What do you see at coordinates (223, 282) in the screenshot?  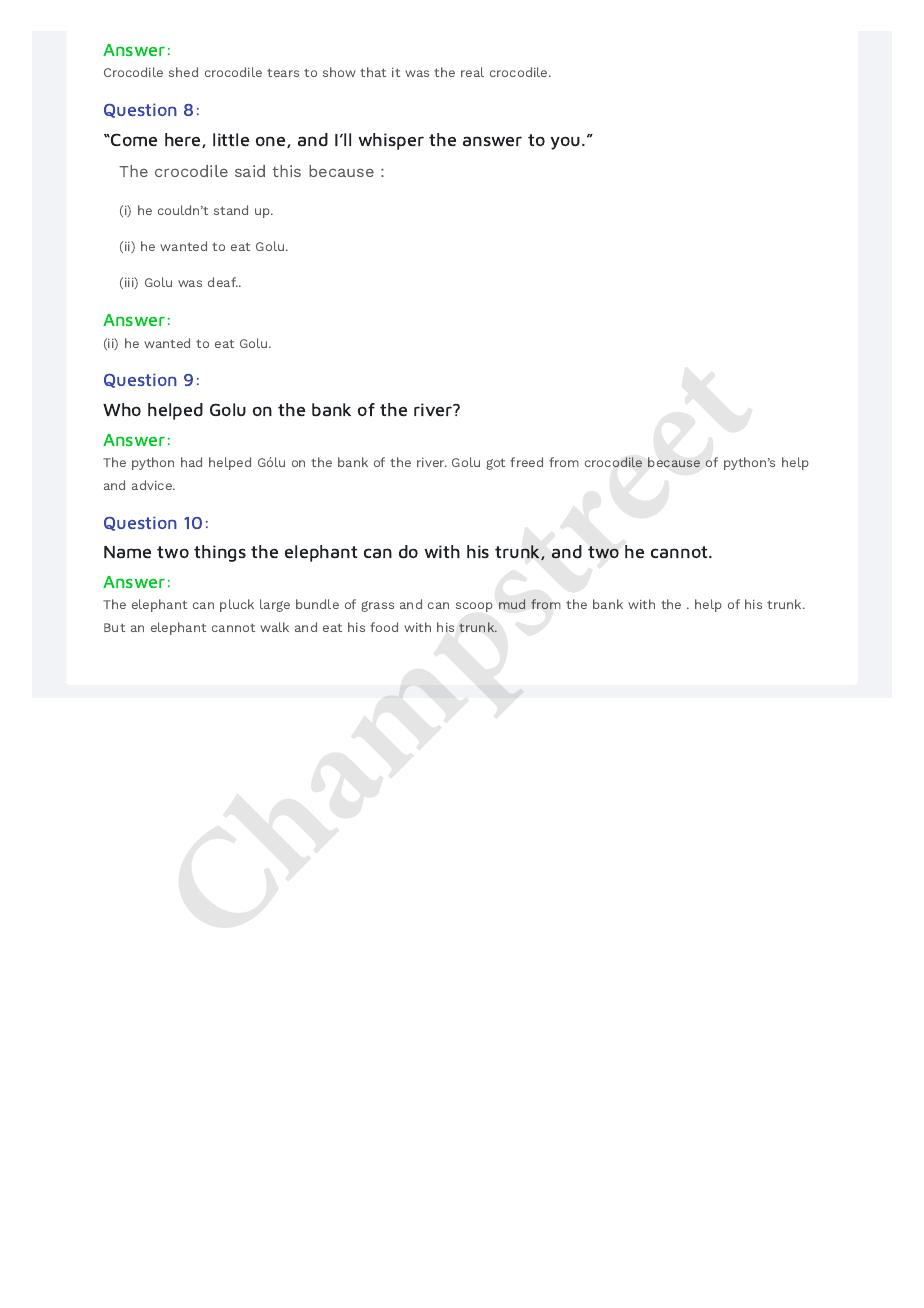 I see `deaf` at bounding box center [223, 282].
